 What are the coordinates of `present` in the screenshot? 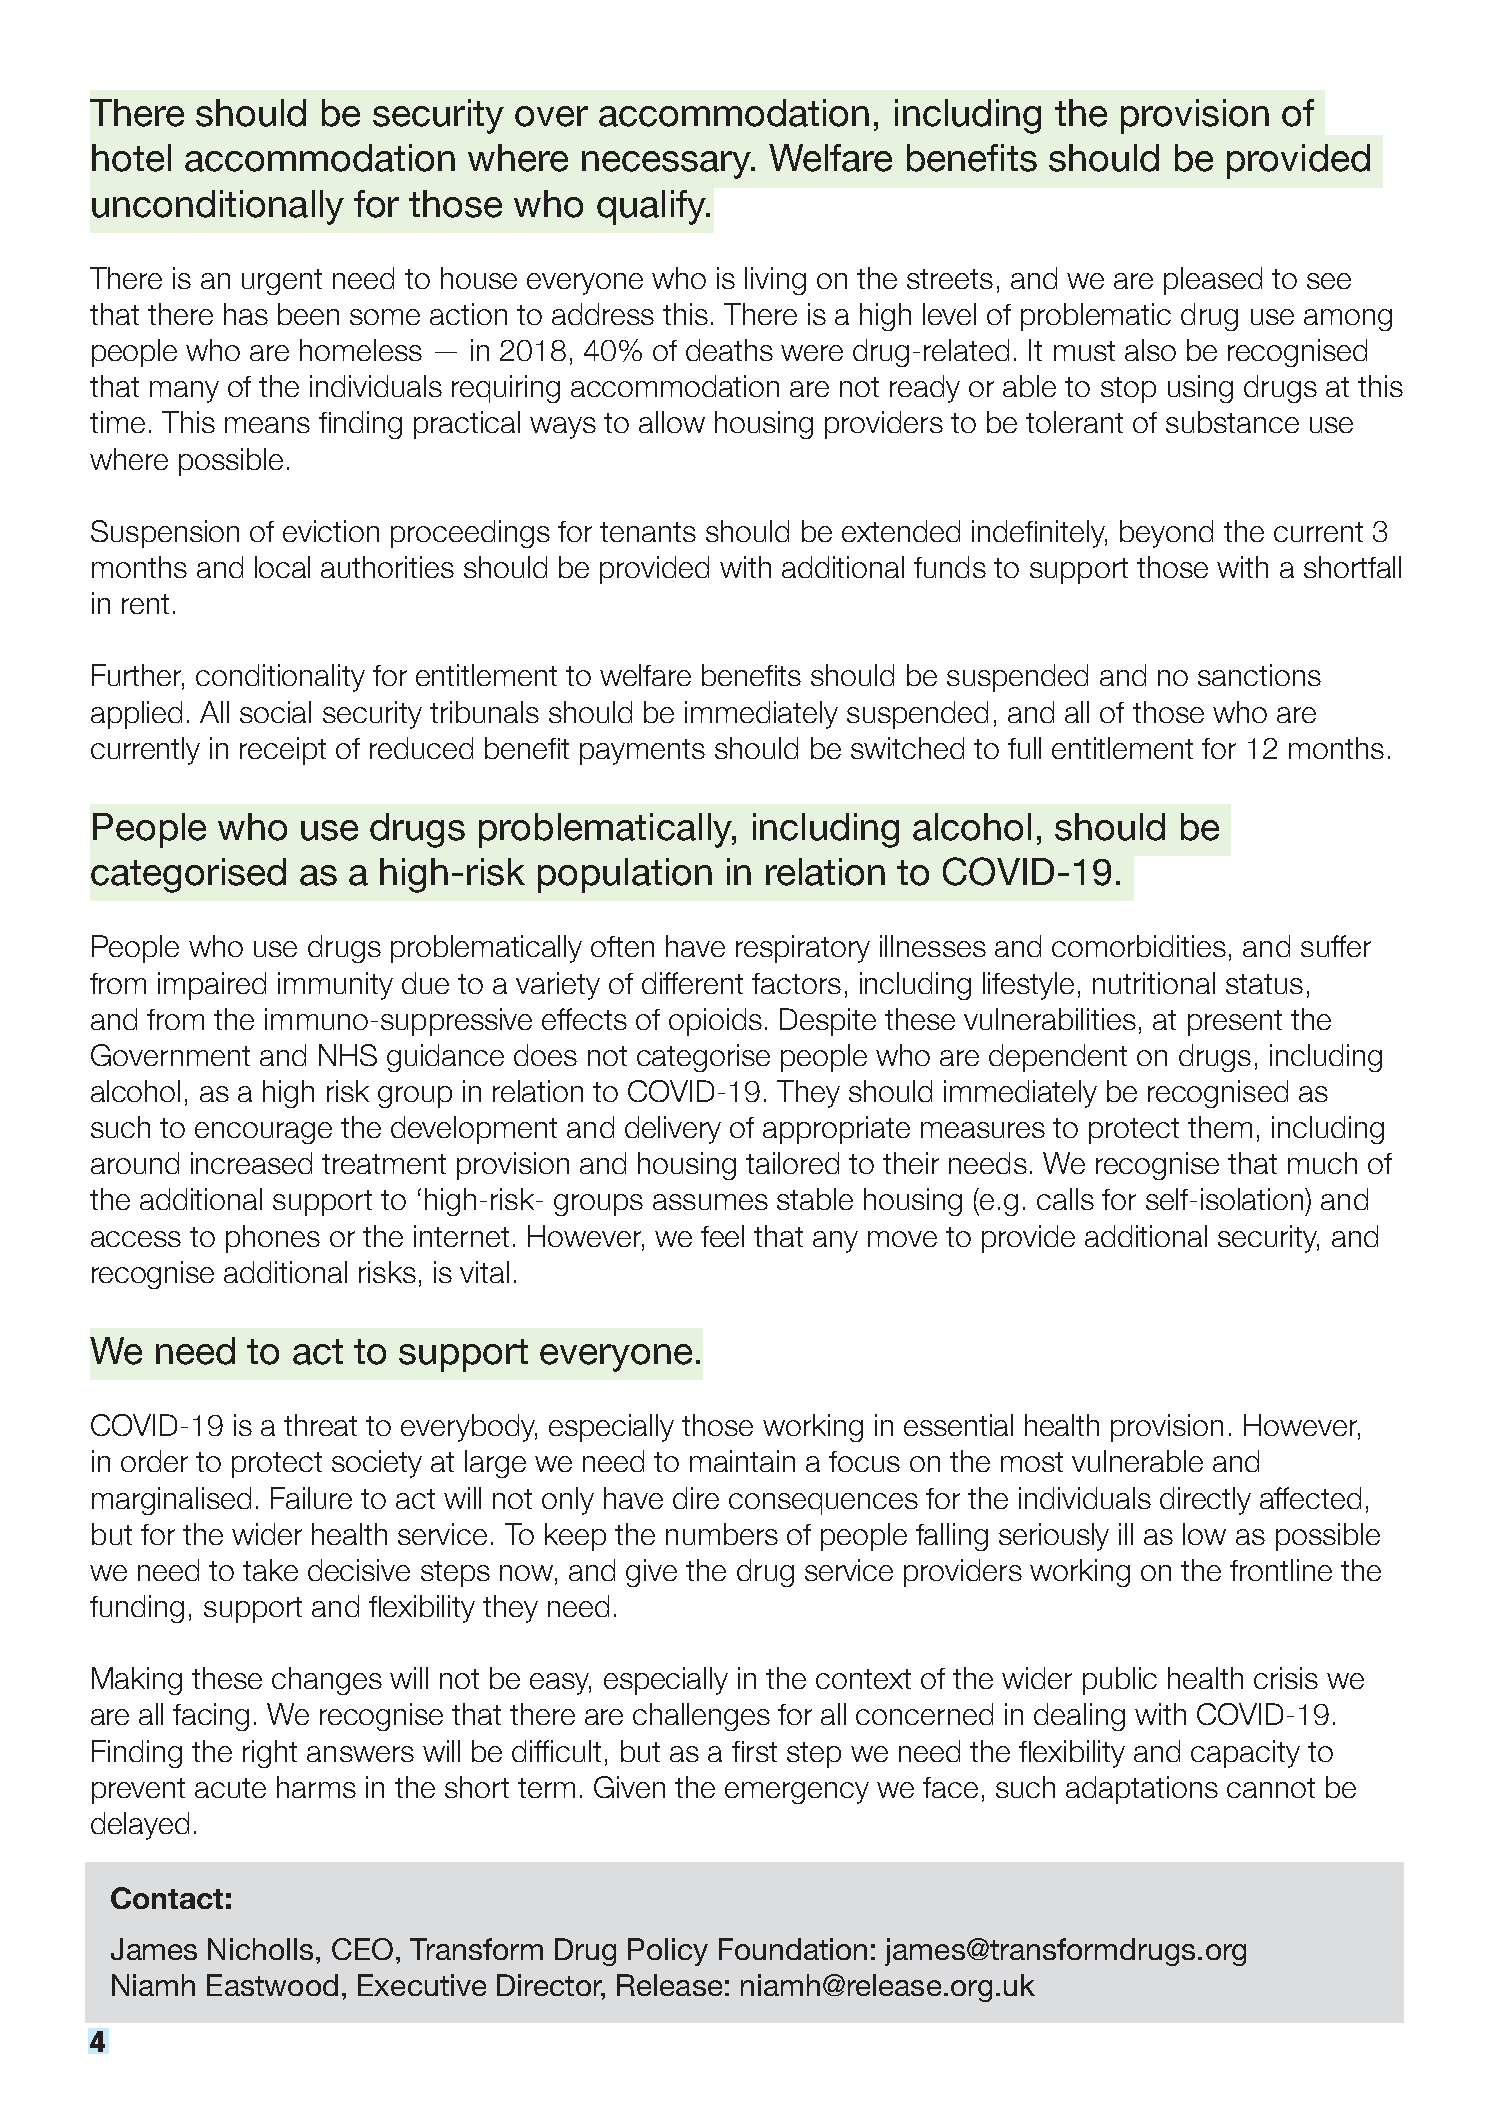 It's located at (1235, 1023).
